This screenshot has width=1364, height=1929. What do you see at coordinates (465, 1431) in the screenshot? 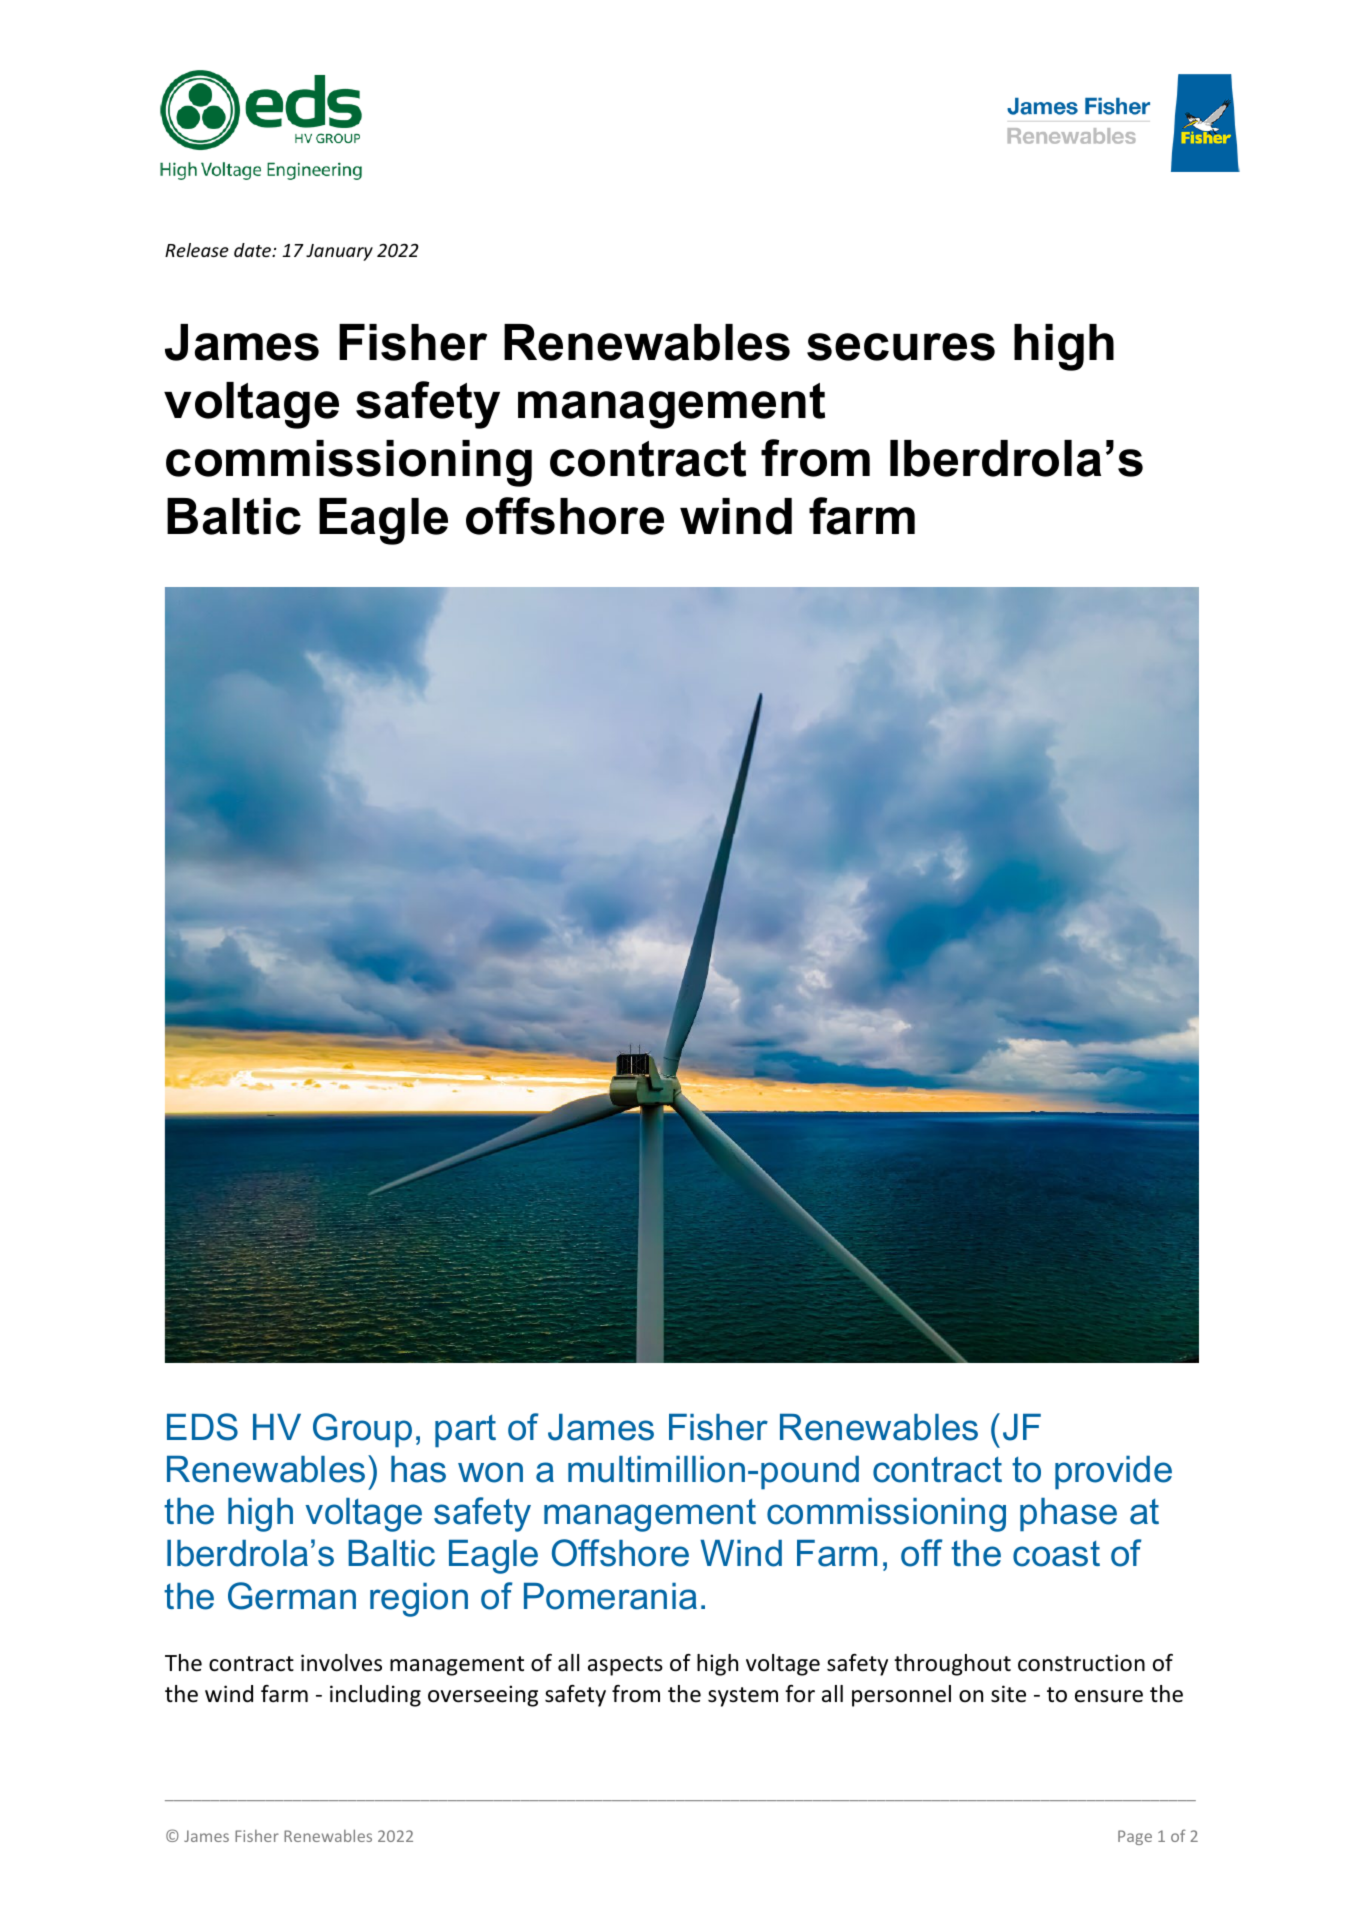
I see `part` at bounding box center [465, 1431].
